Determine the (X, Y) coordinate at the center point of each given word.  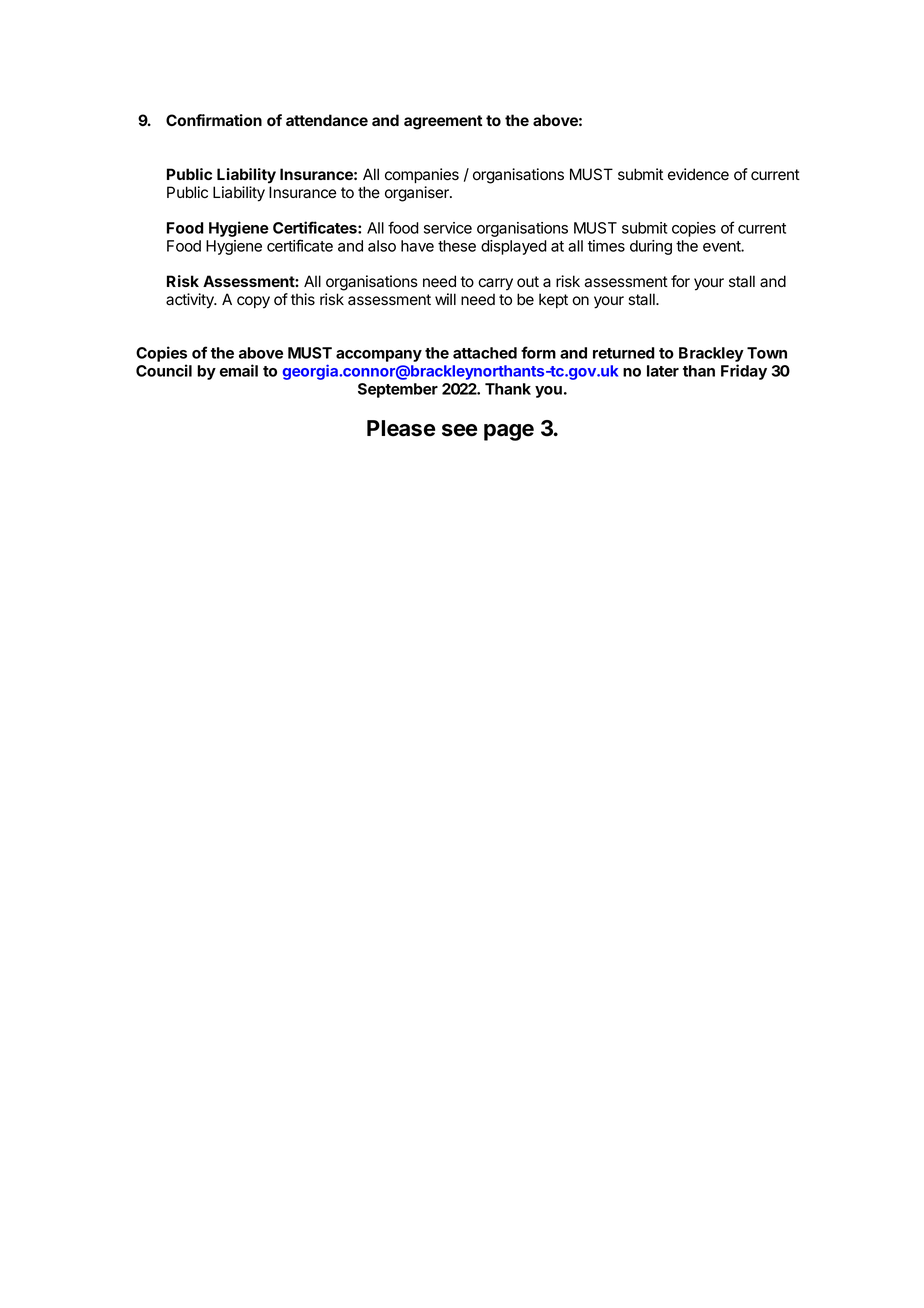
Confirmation (214, 120)
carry (495, 284)
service (448, 228)
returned (624, 353)
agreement (443, 122)
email (239, 370)
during (651, 247)
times (606, 246)
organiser (418, 194)
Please (401, 428)
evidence (698, 174)
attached (485, 353)
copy (253, 302)
